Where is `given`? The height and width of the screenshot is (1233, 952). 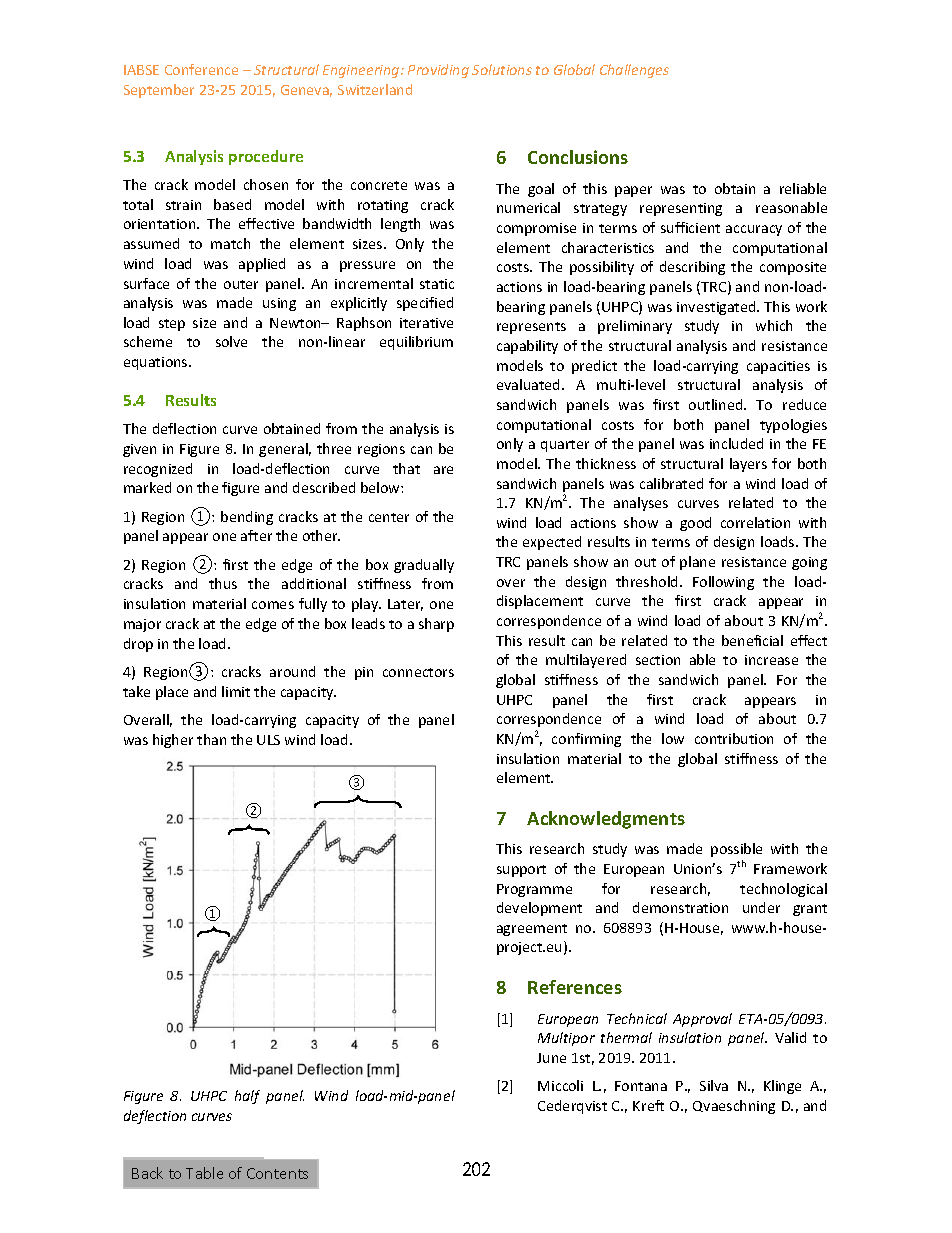
given is located at coordinates (139, 450).
